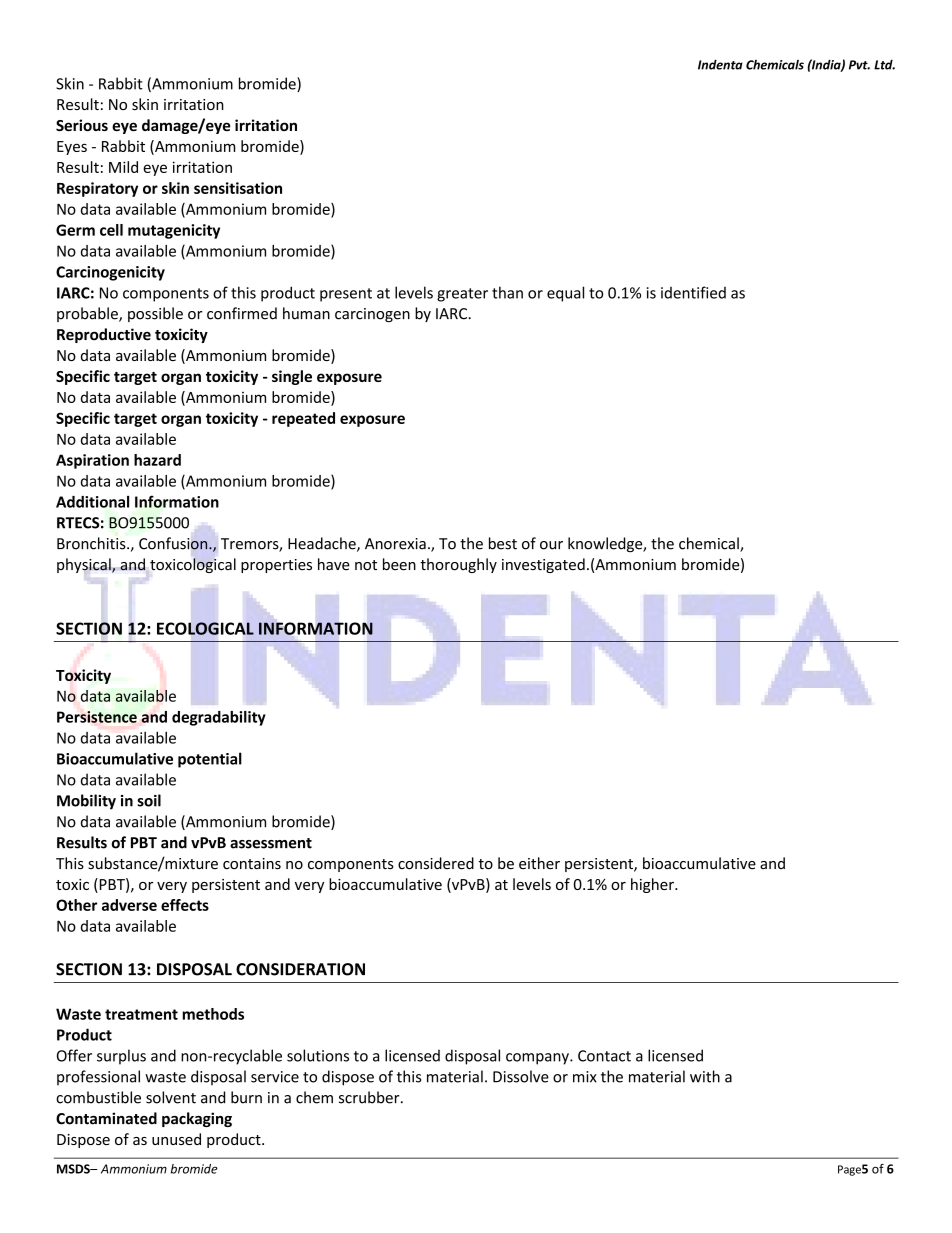 This screenshot has height=1233, width=952. Describe the element at coordinates (185, 905) in the screenshot. I see `effects` at that location.
